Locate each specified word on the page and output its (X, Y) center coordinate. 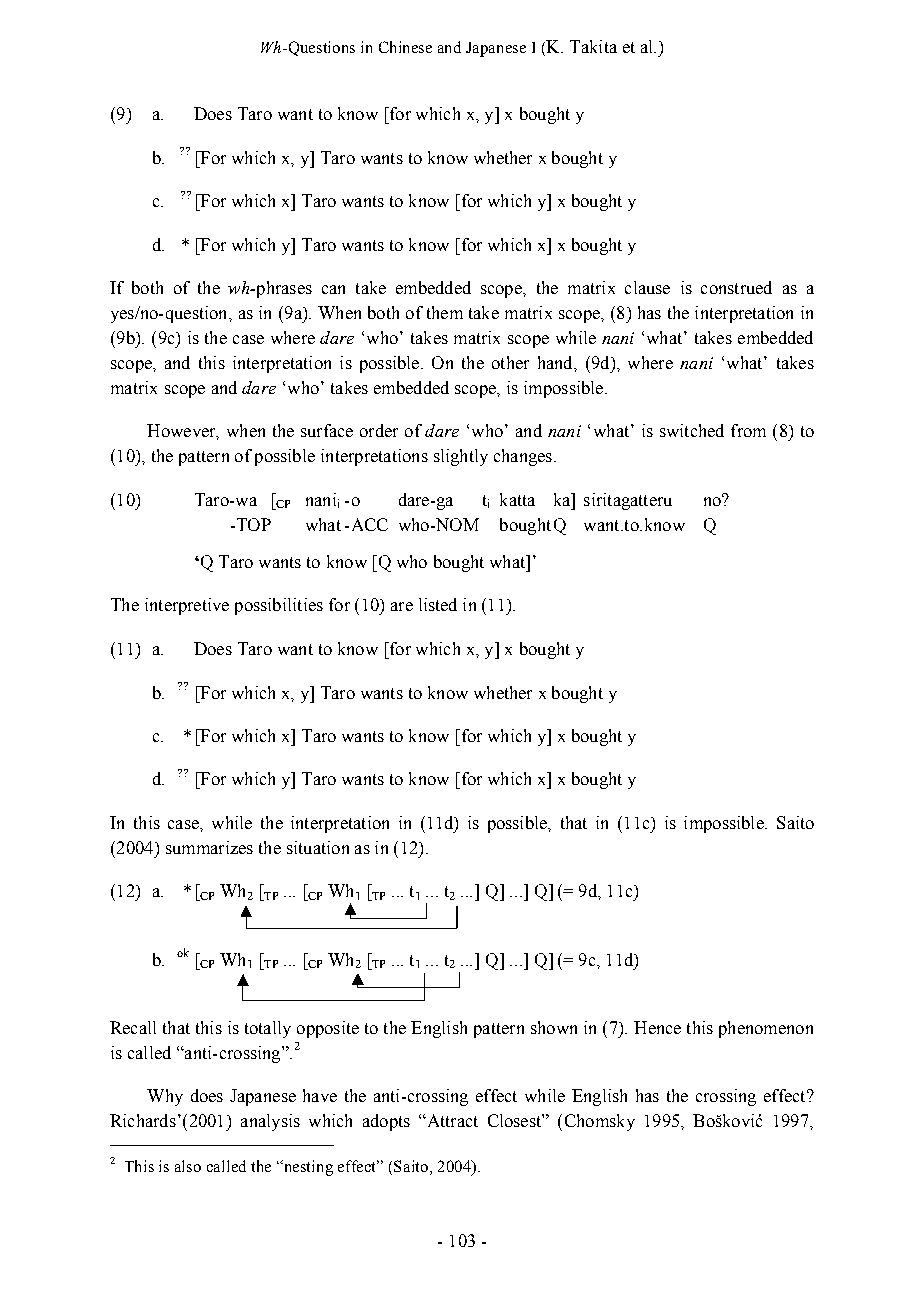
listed (438, 604)
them (445, 312)
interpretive (187, 606)
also (188, 1166)
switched (692, 430)
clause (647, 287)
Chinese (405, 47)
